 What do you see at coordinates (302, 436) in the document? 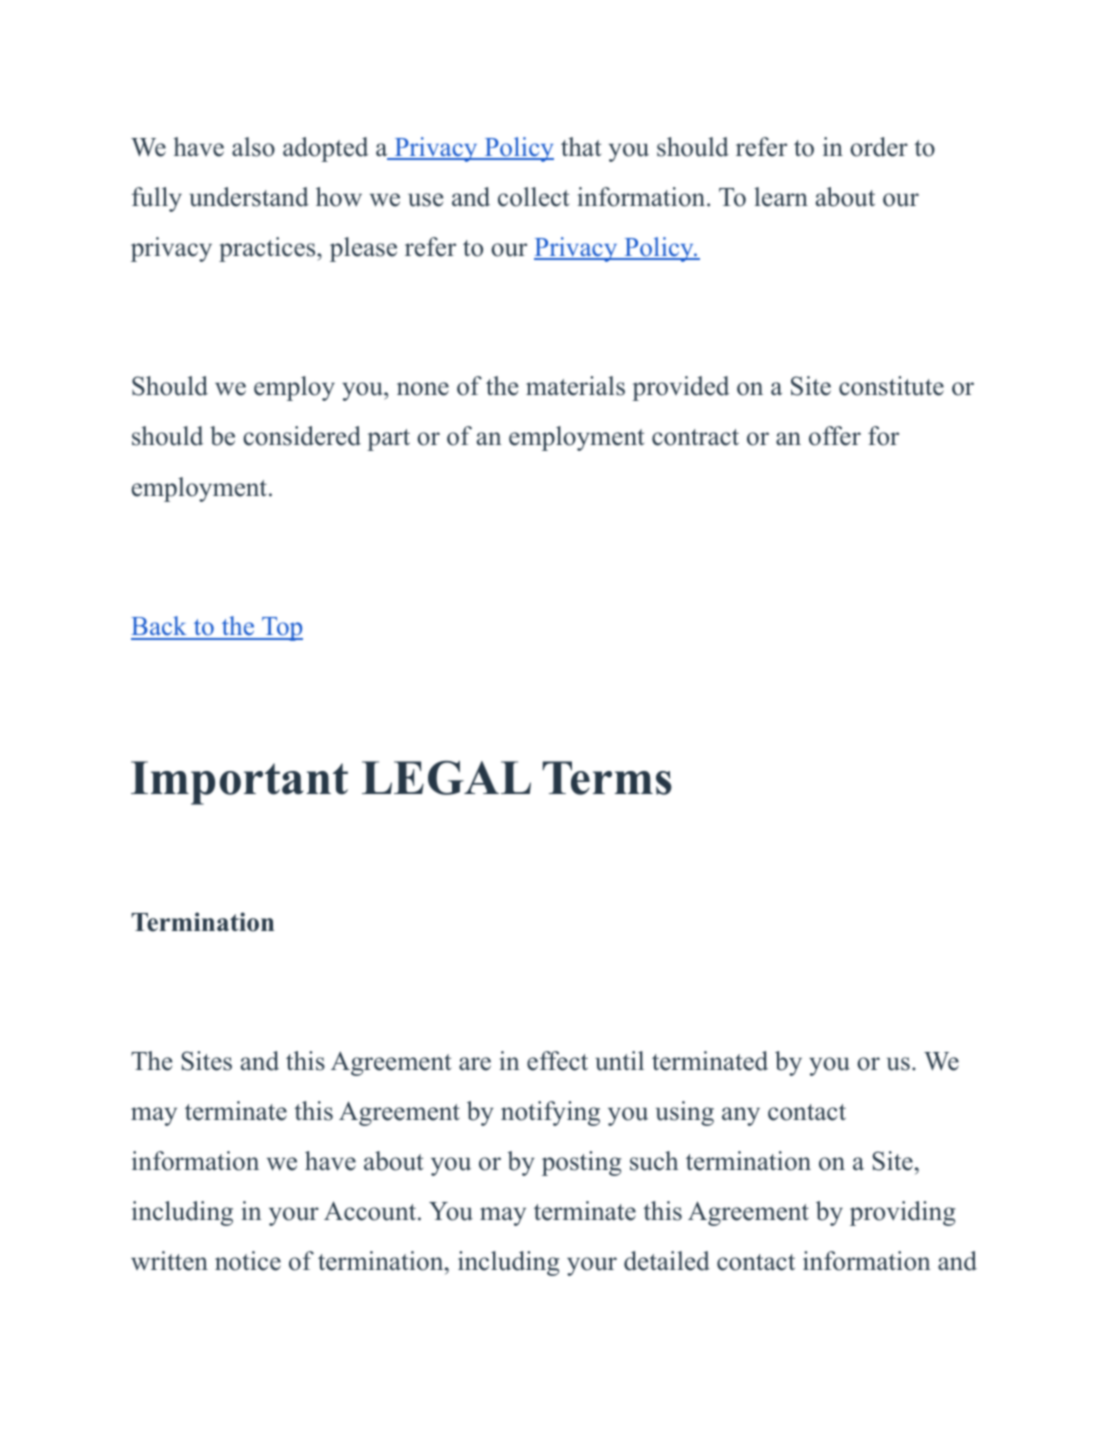
I see `considered` at bounding box center [302, 436].
